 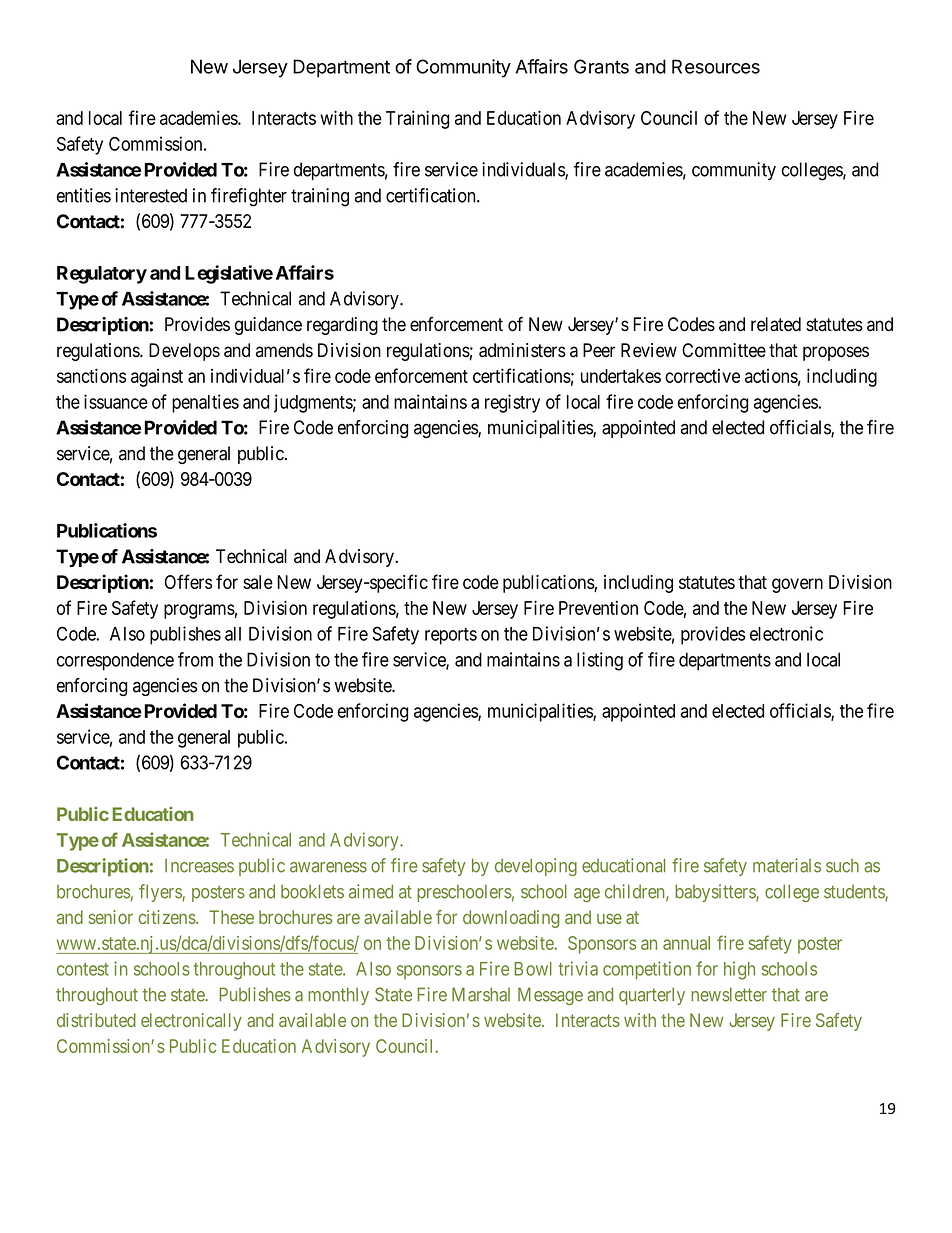 I want to click on newsletter, so click(x=729, y=994).
